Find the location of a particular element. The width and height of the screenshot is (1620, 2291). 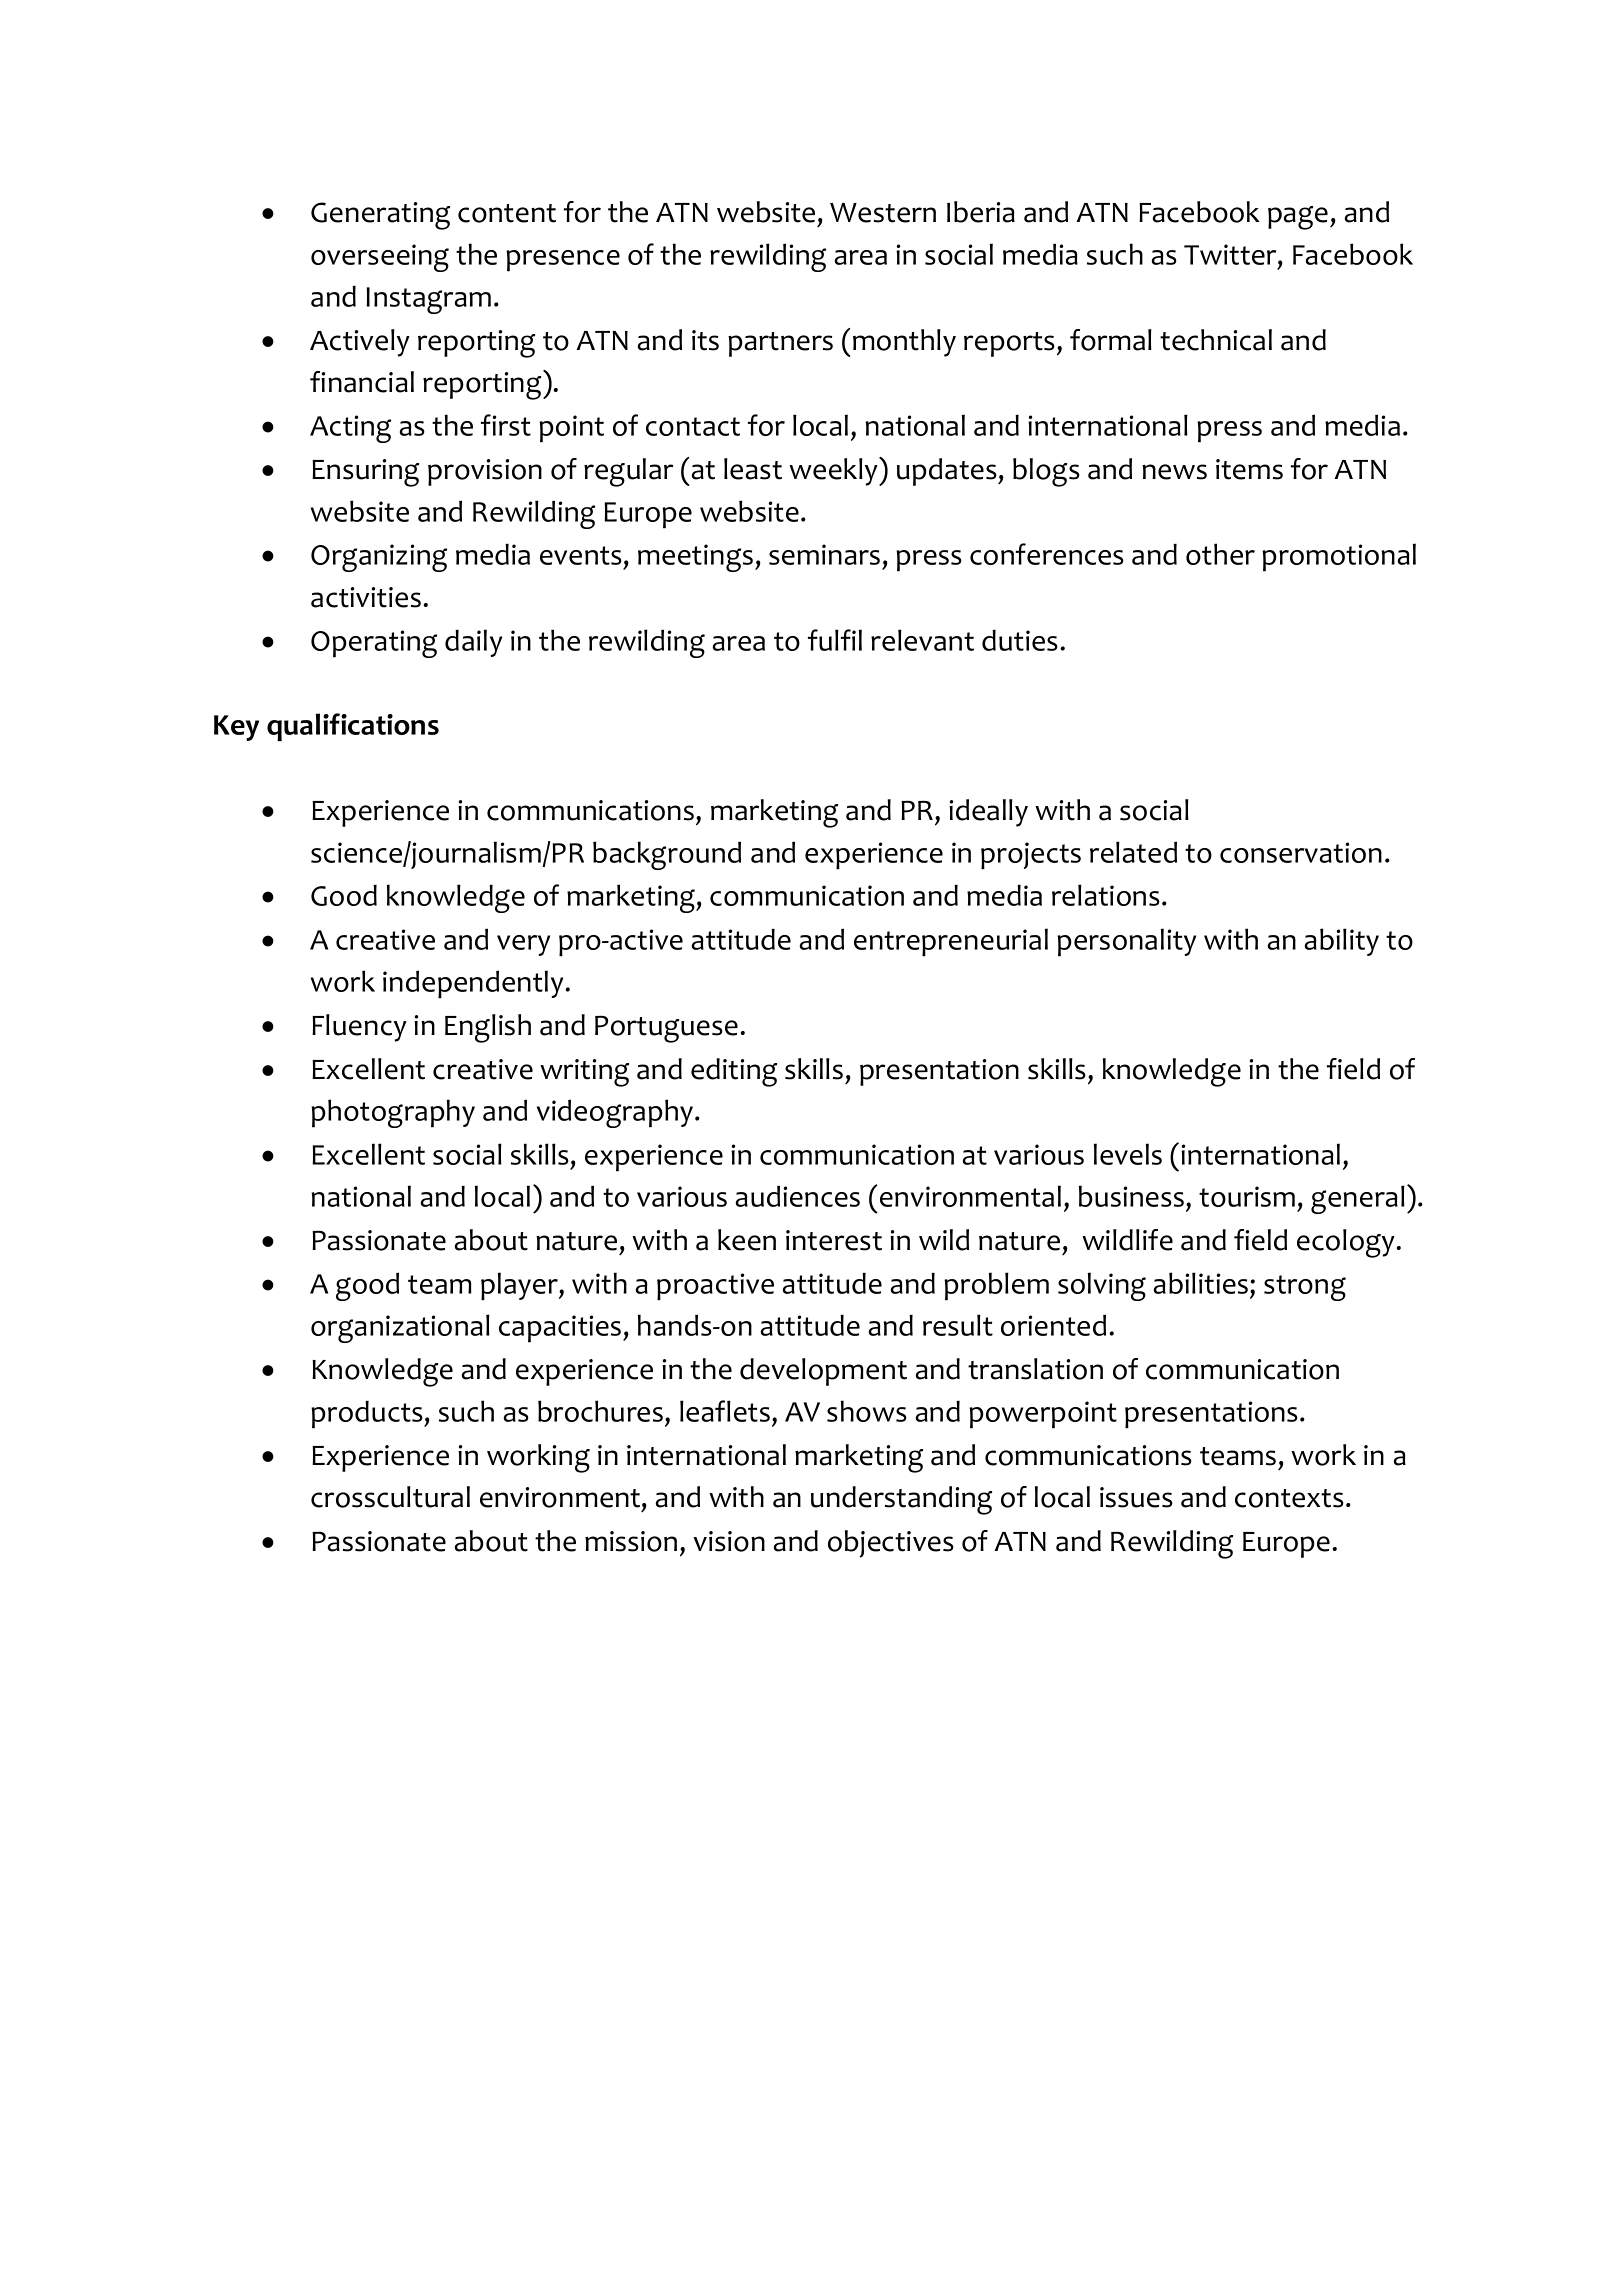

Twitter is located at coordinates (1231, 254).
